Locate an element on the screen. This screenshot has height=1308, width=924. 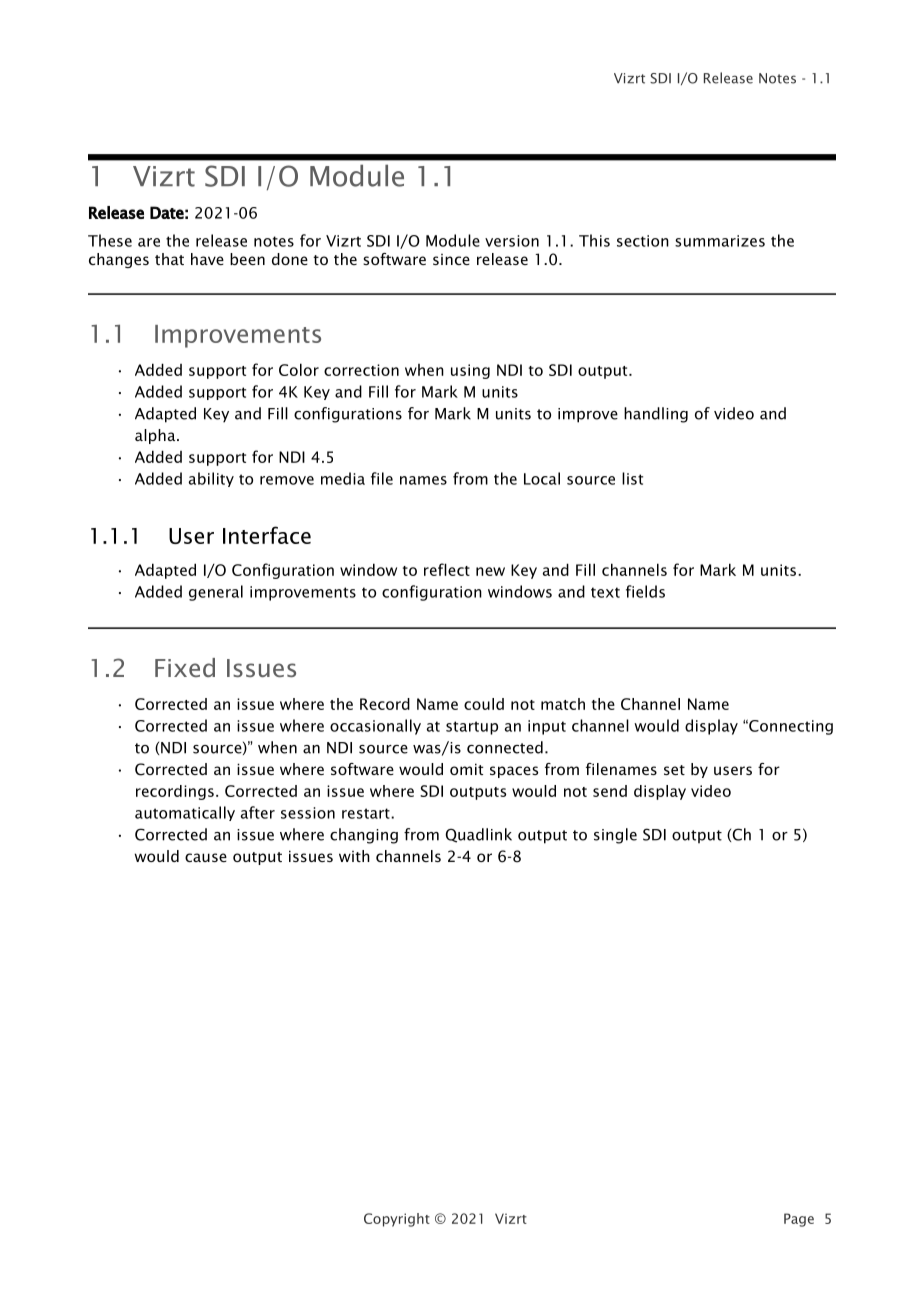
with is located at coordinates (354, 856).
